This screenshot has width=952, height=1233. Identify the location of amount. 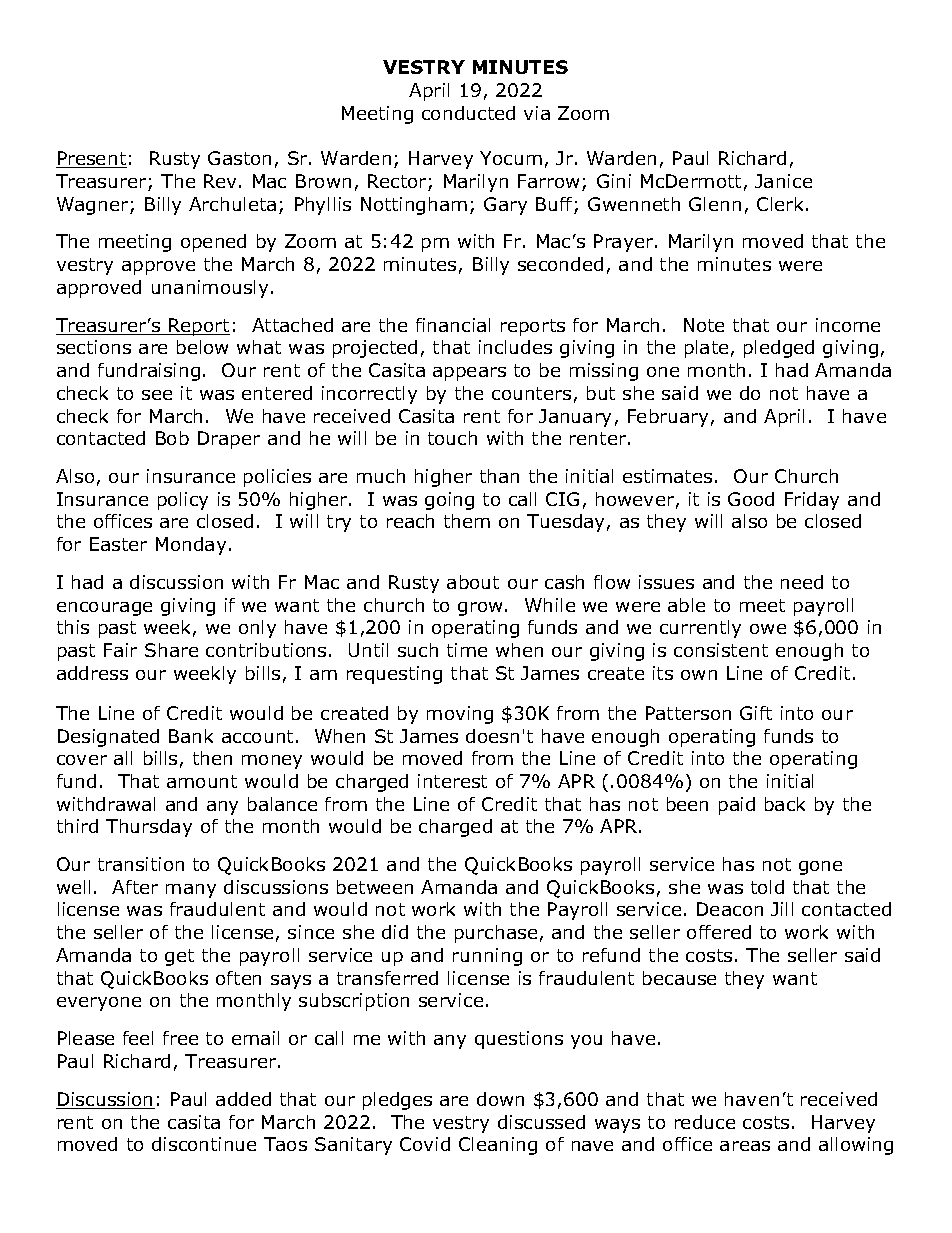
(202, 781).
